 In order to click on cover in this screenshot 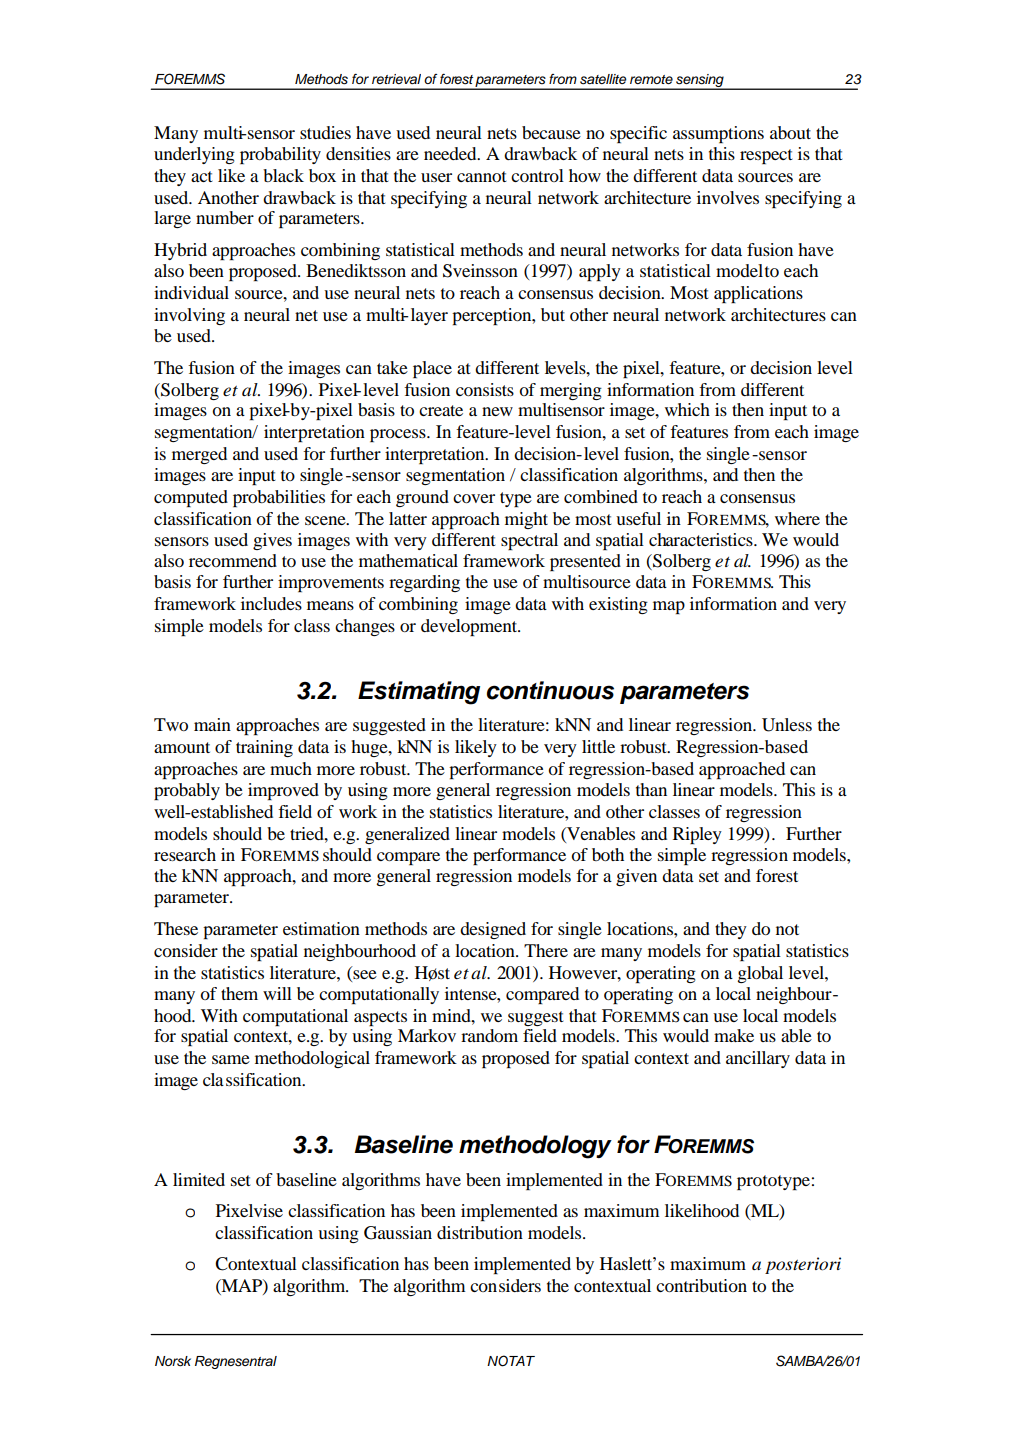, I will do `click(474, 498)`.
